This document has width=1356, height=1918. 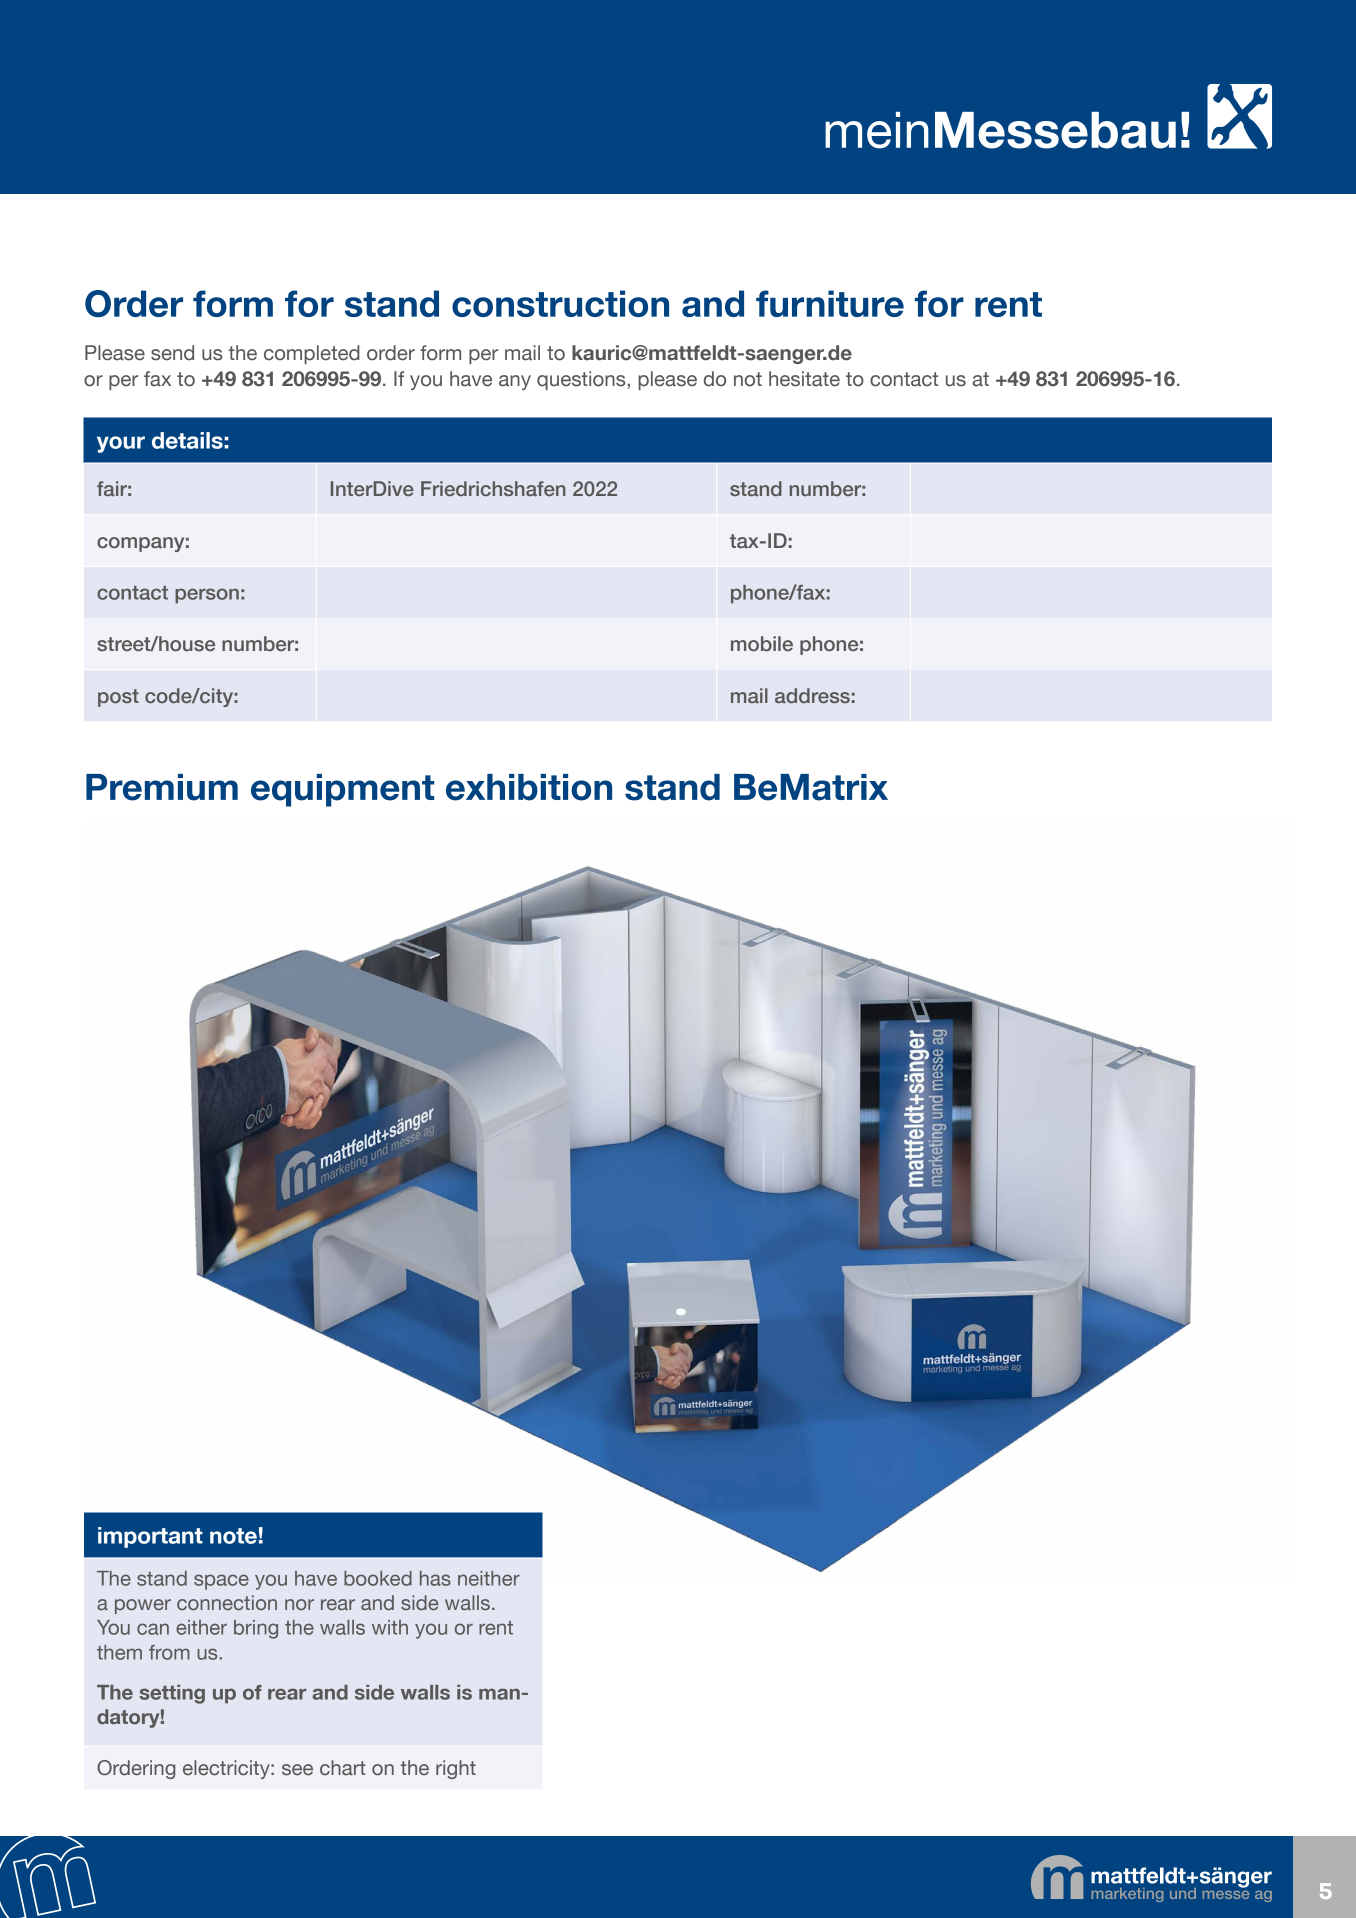 What do you see at coordinates (804, 379) in the document?
I see `hesitate` at bounding box center [804, 379].
